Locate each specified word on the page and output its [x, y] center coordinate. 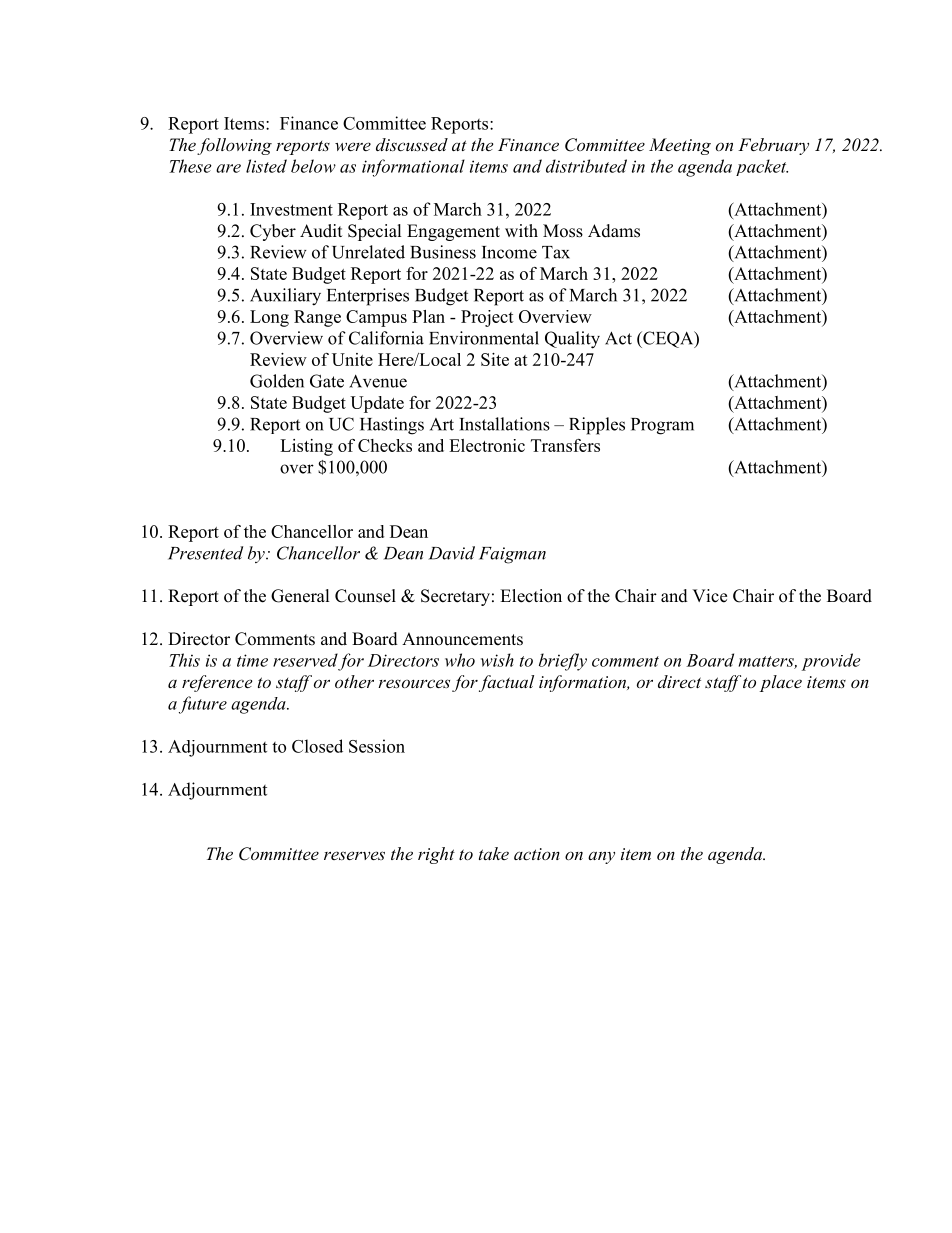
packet [762, 167]
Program [662, 426]
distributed [586, 166]
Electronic [487, 445]
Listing [306, 447]
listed [266, 166]
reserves [354, 855]
